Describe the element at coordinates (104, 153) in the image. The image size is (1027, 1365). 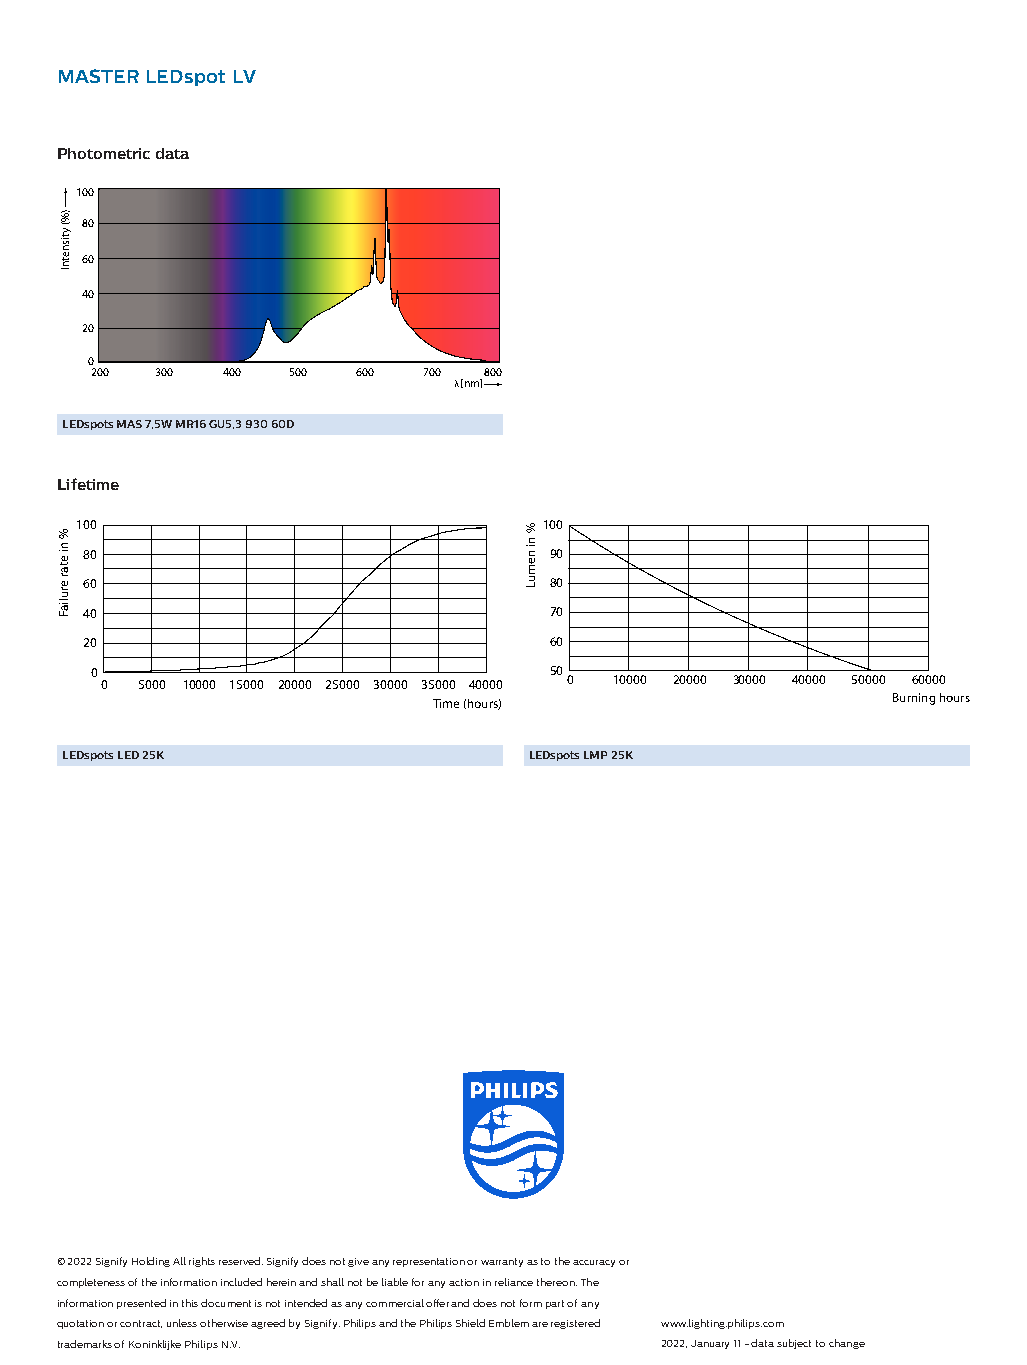
I see `Photometric` at that location.
